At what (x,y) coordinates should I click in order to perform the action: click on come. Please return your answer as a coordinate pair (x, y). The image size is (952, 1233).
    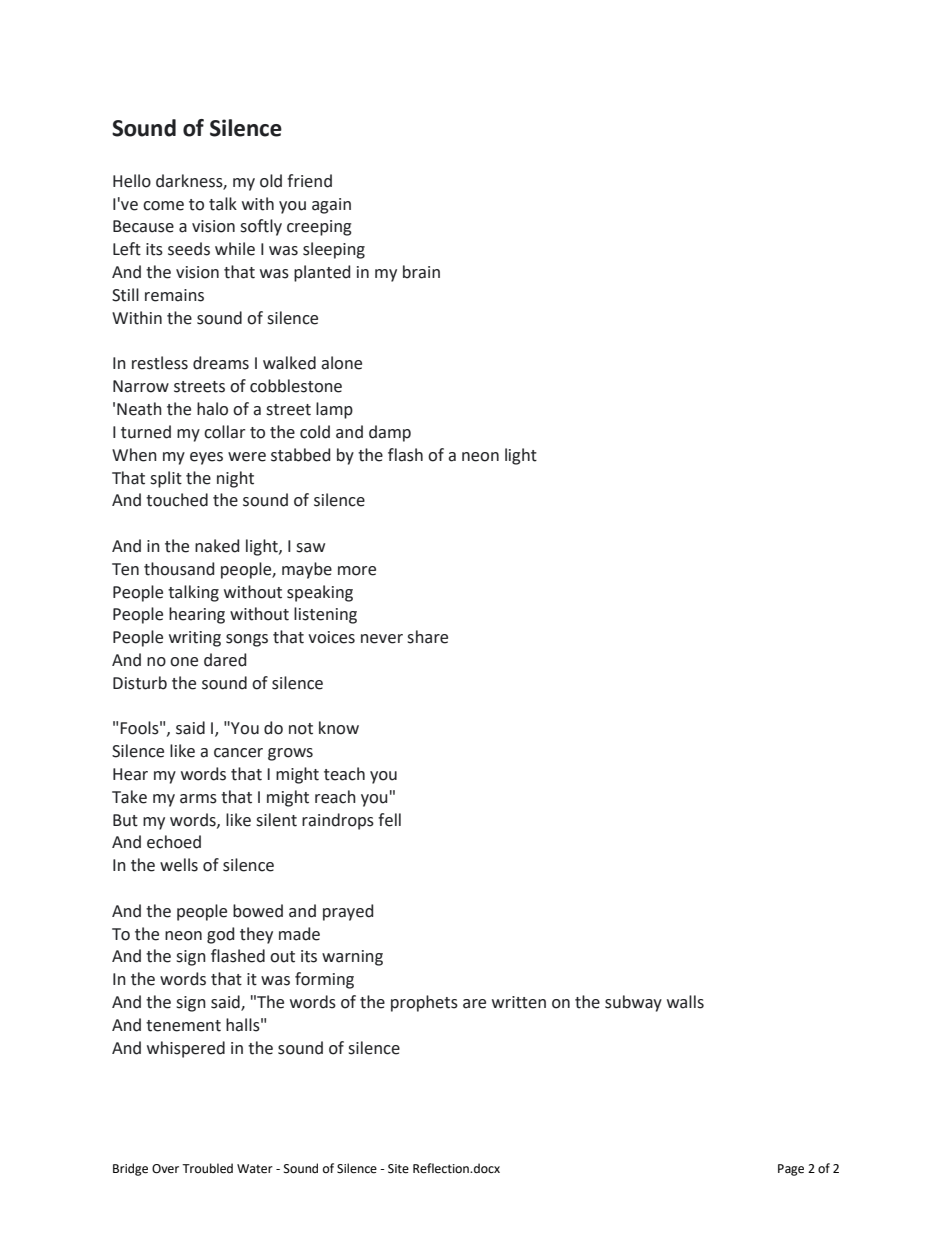
    Looking at the image, I should click on (163, 206).
